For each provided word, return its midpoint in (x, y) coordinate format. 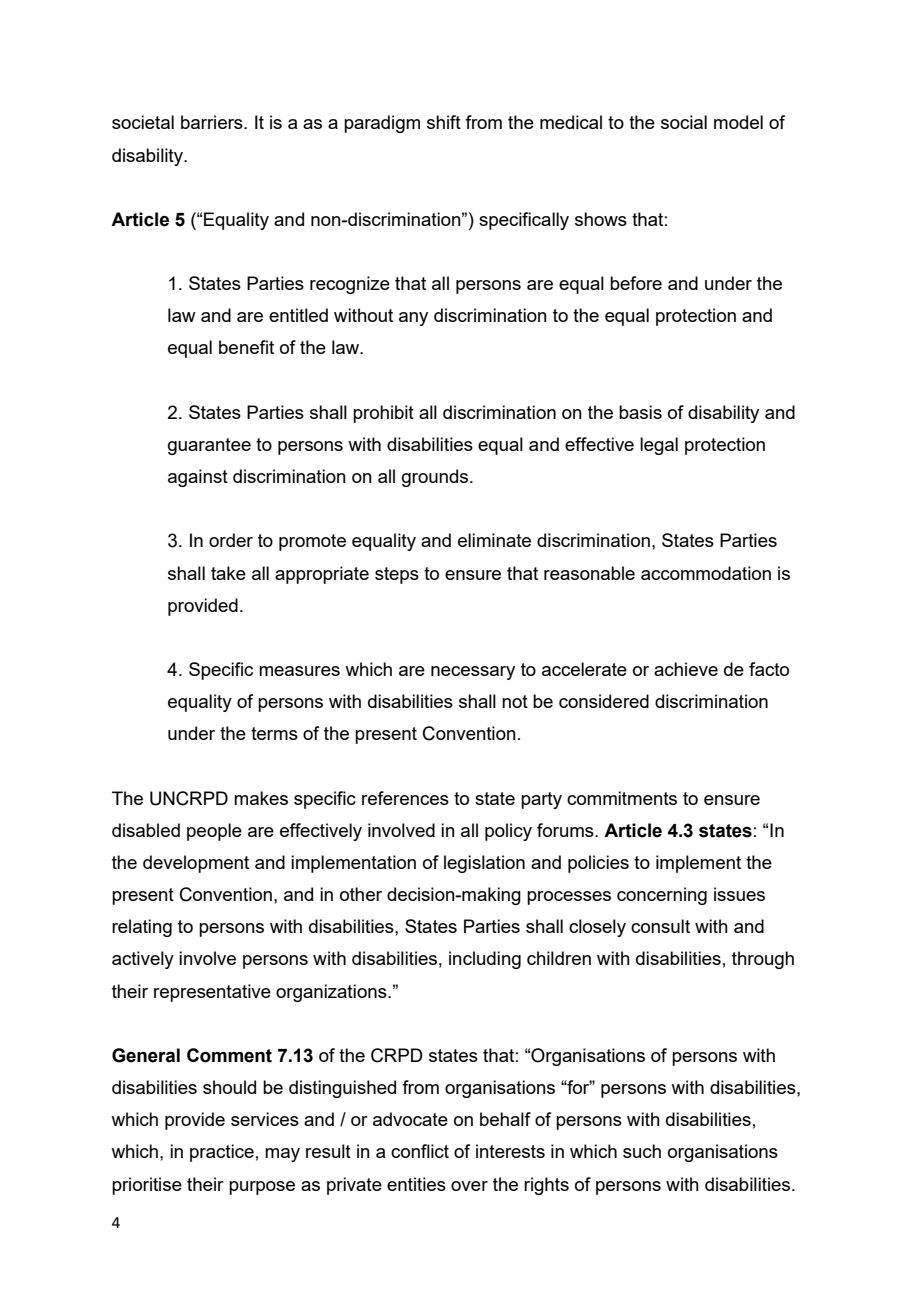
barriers (213, 122)
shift (444, 122)
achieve (686, 669)
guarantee (209, 446)
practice (222, 1153)
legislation (484, 864)
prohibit (383, 414)
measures (299, 671)
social (684, 122)
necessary (473, 673)
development (196, 864)
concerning (662, 896)
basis (640, 412)
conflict (420, 1151)
